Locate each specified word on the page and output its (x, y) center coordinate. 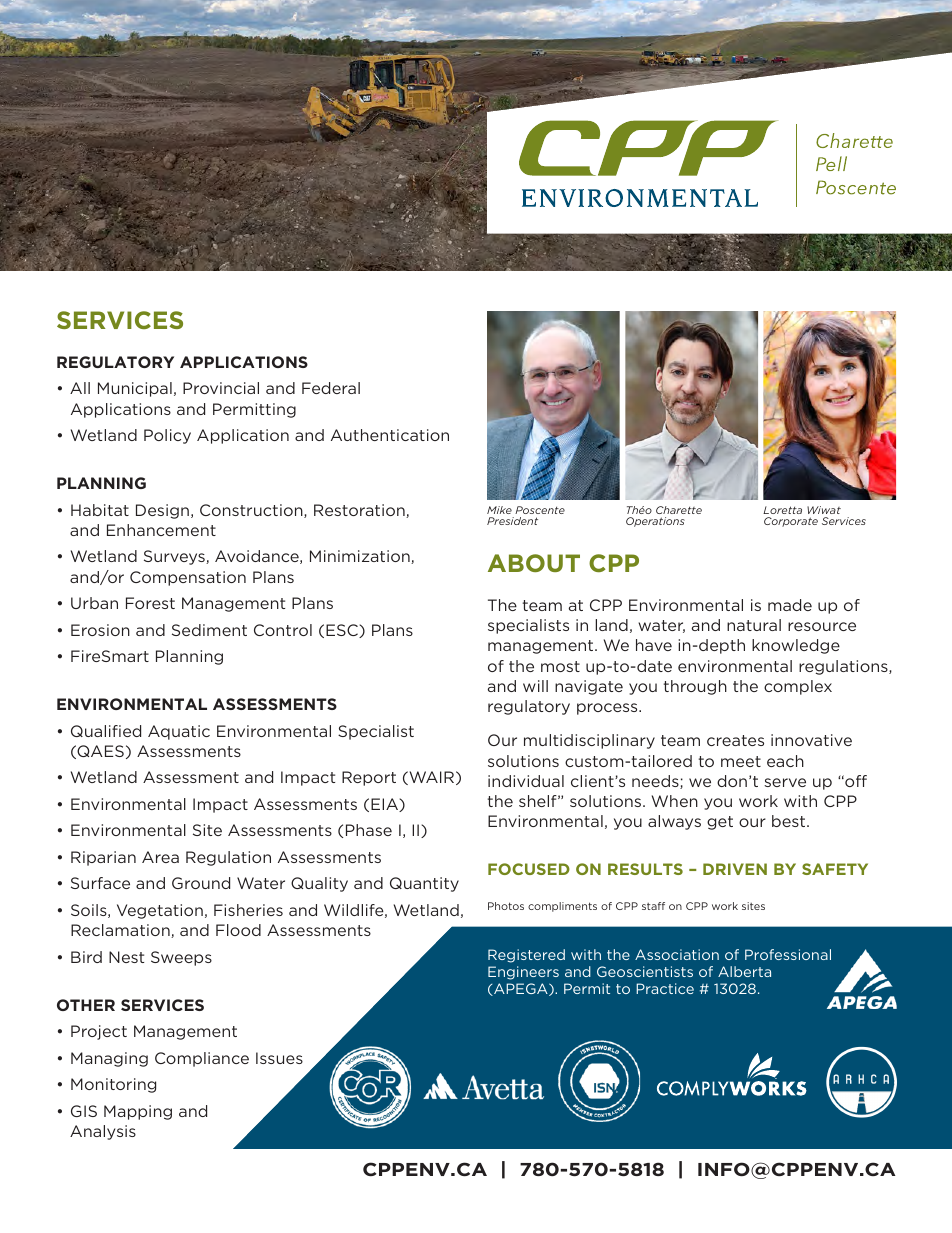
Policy (167, 436)
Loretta (782, 510)
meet (741, 761)
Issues (279, 1058)
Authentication (390, 435)
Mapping (138, 1112)
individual (526, 781)
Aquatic (179, 732)
